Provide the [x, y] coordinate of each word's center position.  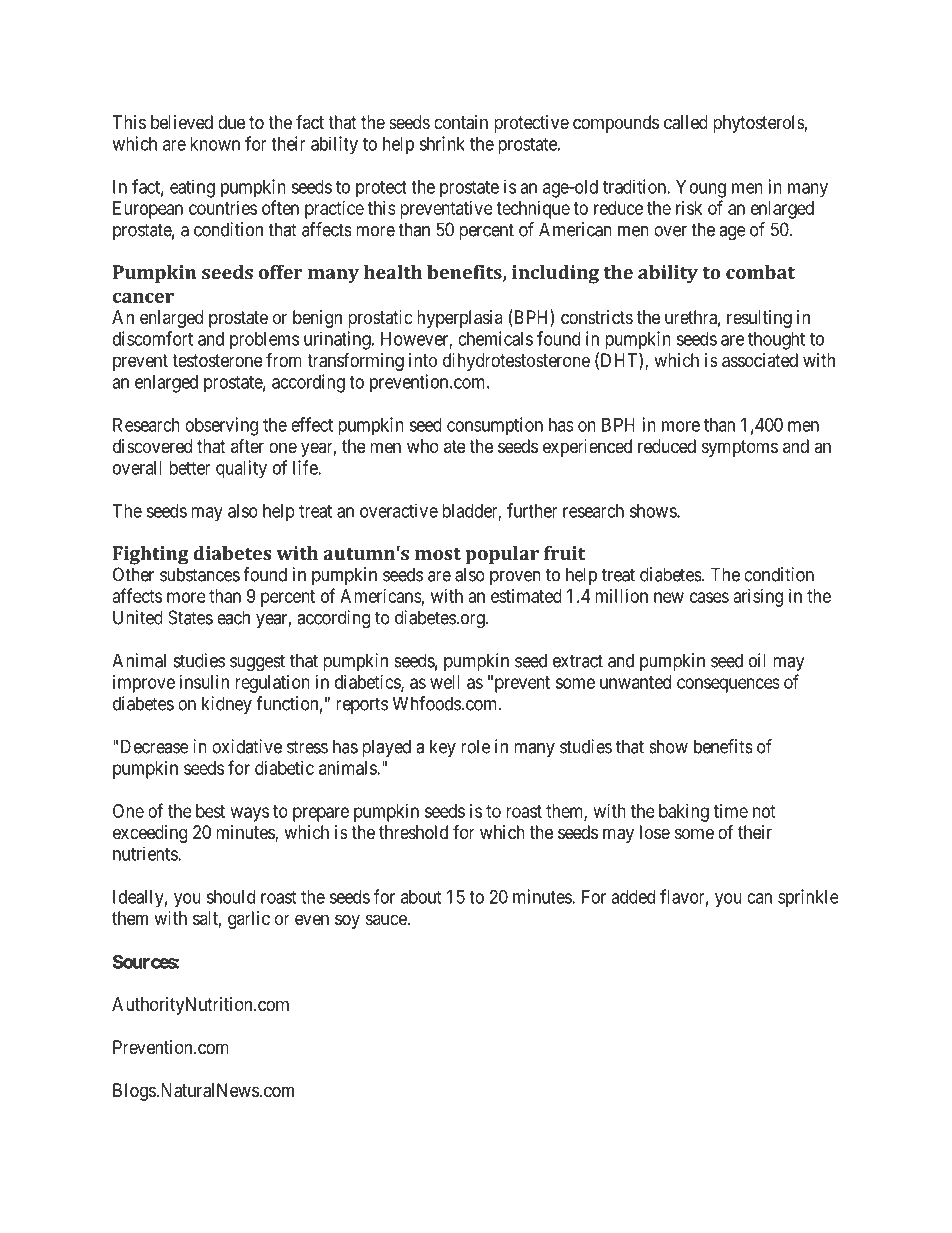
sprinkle [808, 898]
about [421, 897]
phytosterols [759, 124]
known [215, 144]
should [230, 897]
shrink [442, 143]
